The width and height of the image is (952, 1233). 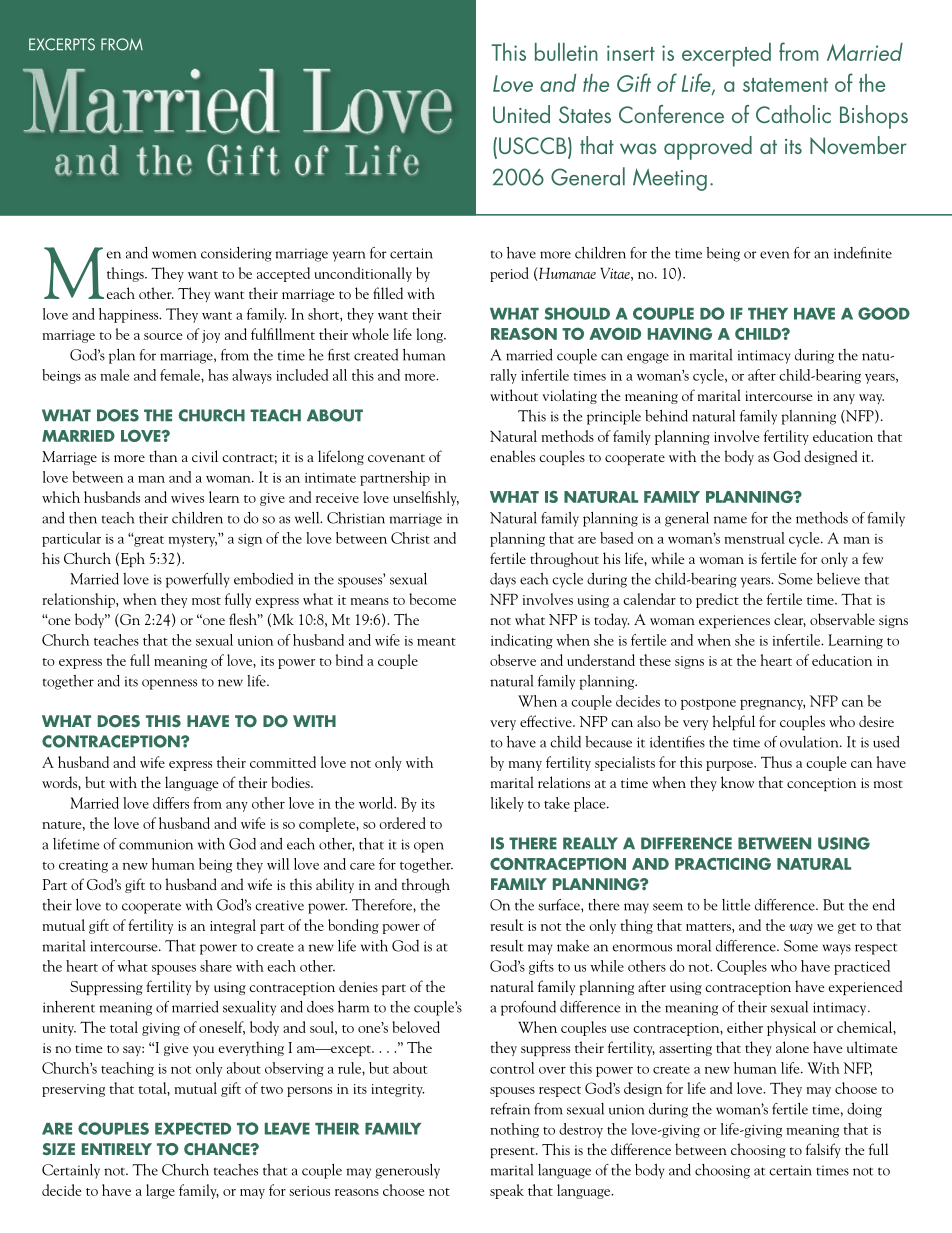 I want to click on present, so click(x=513, y=1152).
